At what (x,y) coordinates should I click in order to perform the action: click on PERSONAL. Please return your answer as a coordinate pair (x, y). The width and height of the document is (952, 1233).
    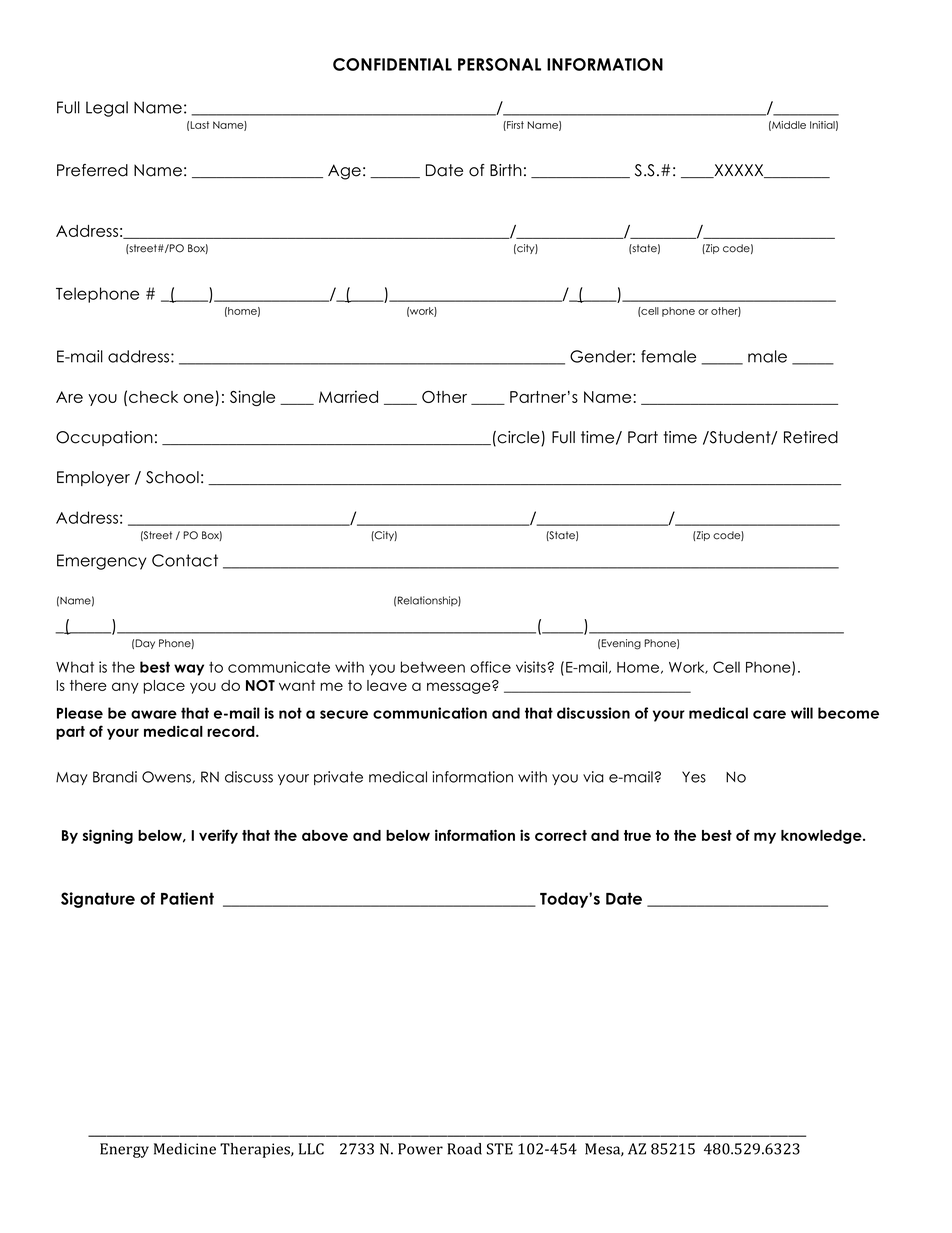
    Looking at the image, I should click on (499, 64).
